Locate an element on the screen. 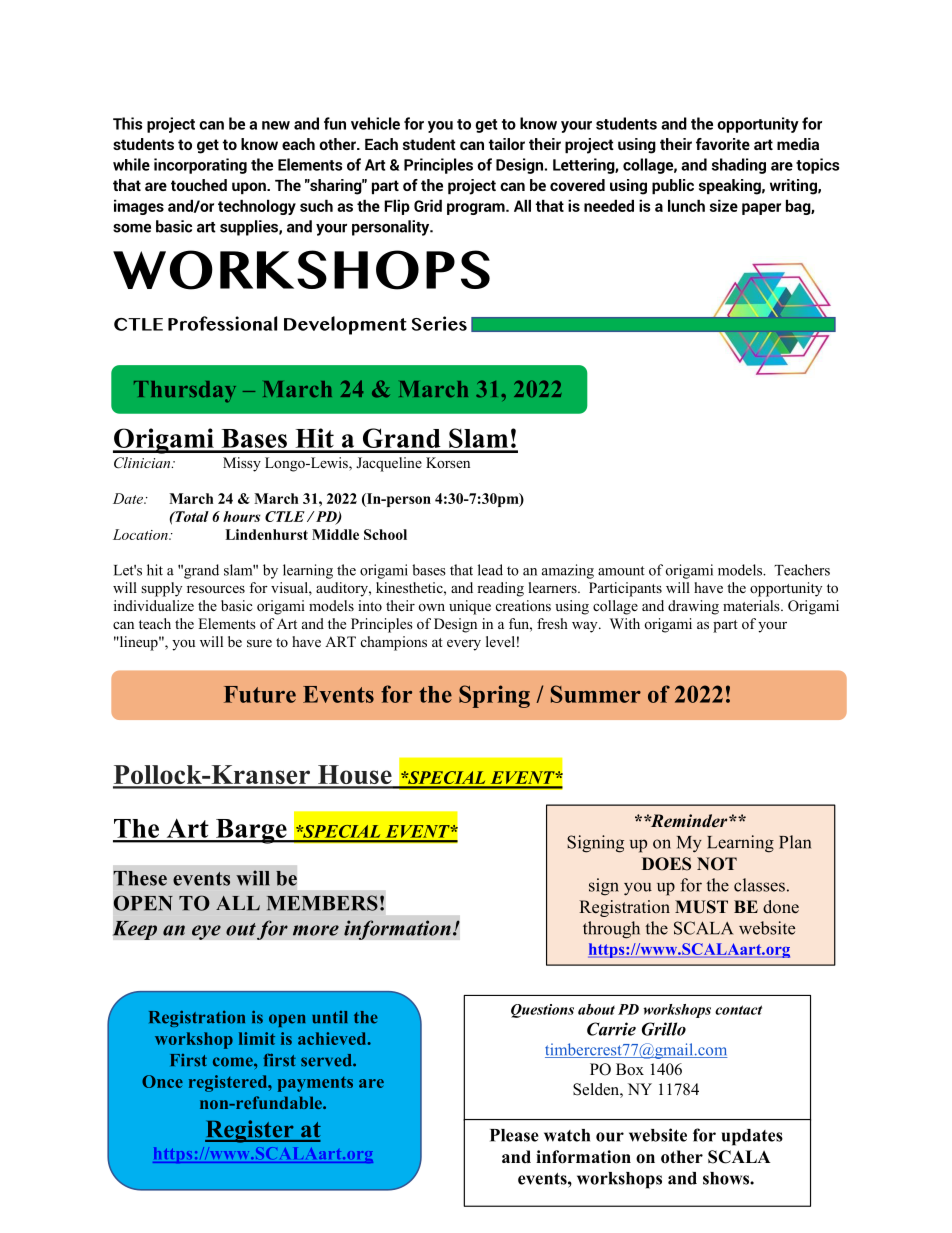 The height and width of the screenshot is (1233, 952). incorporating is located at coordinates (200, 166).
